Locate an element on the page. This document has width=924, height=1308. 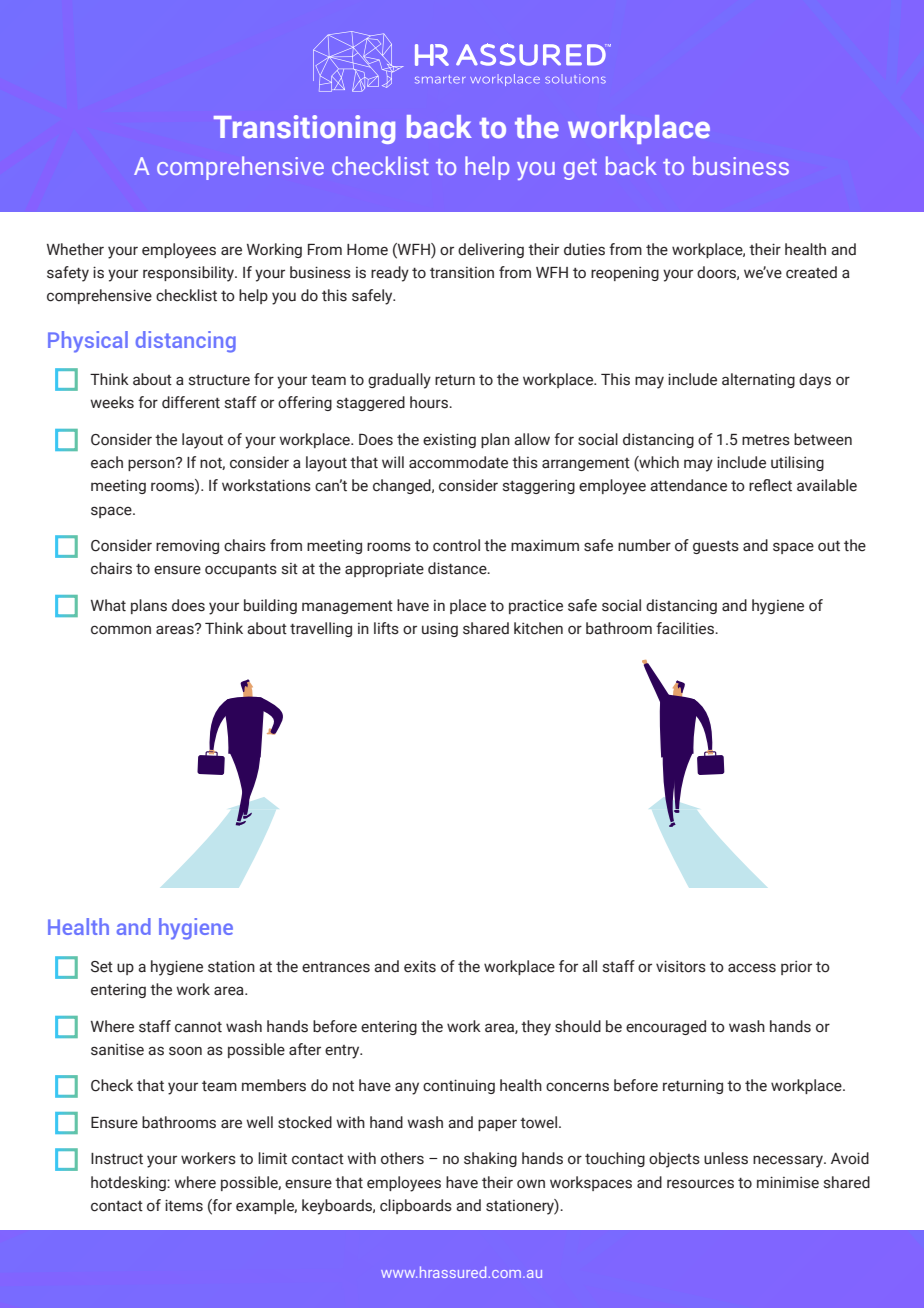
minimise is located at coordinates (788, 1182).
